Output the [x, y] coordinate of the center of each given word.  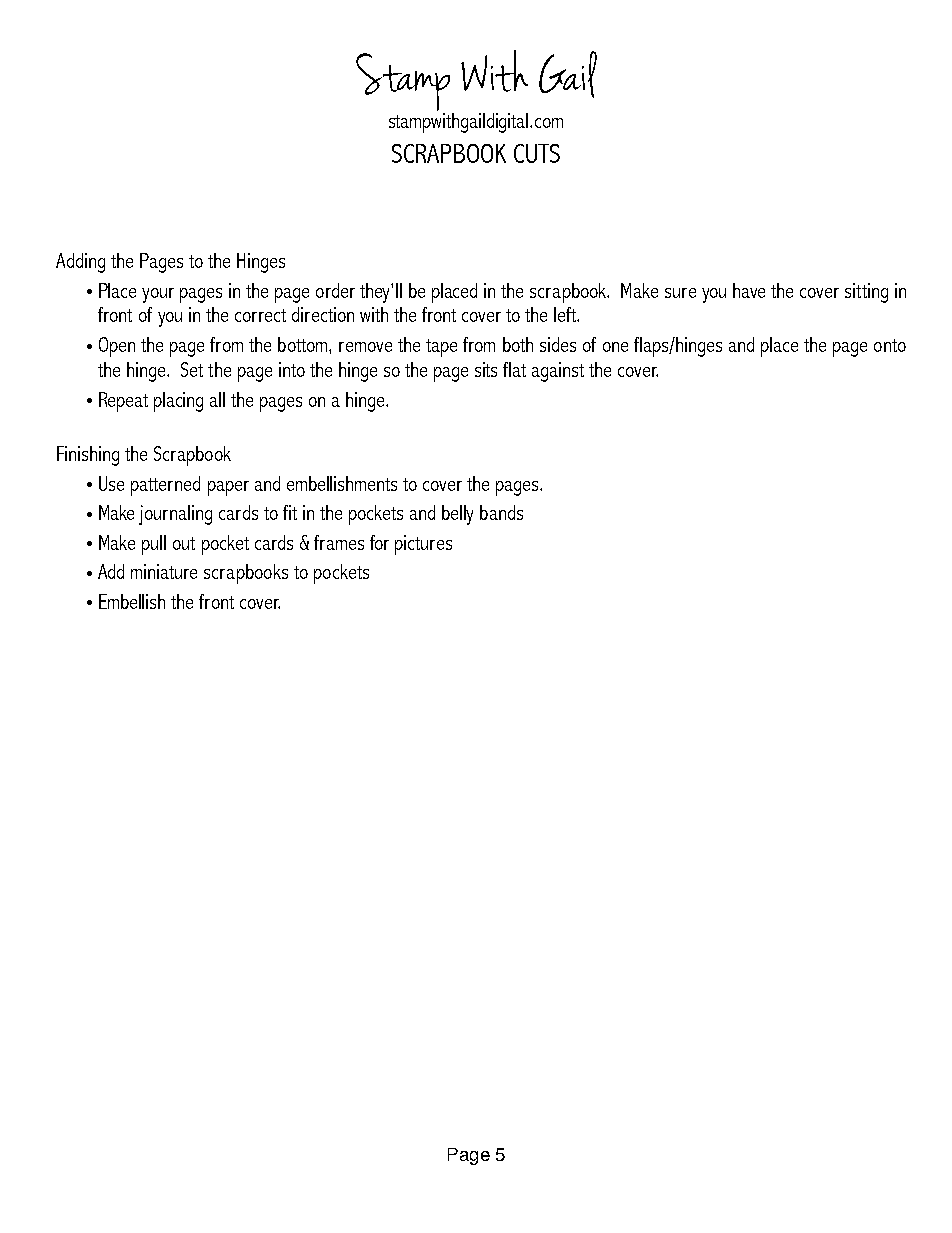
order [335, 290]
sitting [866, 293]
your [158, 295]
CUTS [537, 153]
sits [486, 369]
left [566, 314]
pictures [423, 545]
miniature [164, 571]
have [749, 290]
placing [178, 402]
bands [501, 512]
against [558, 372]
